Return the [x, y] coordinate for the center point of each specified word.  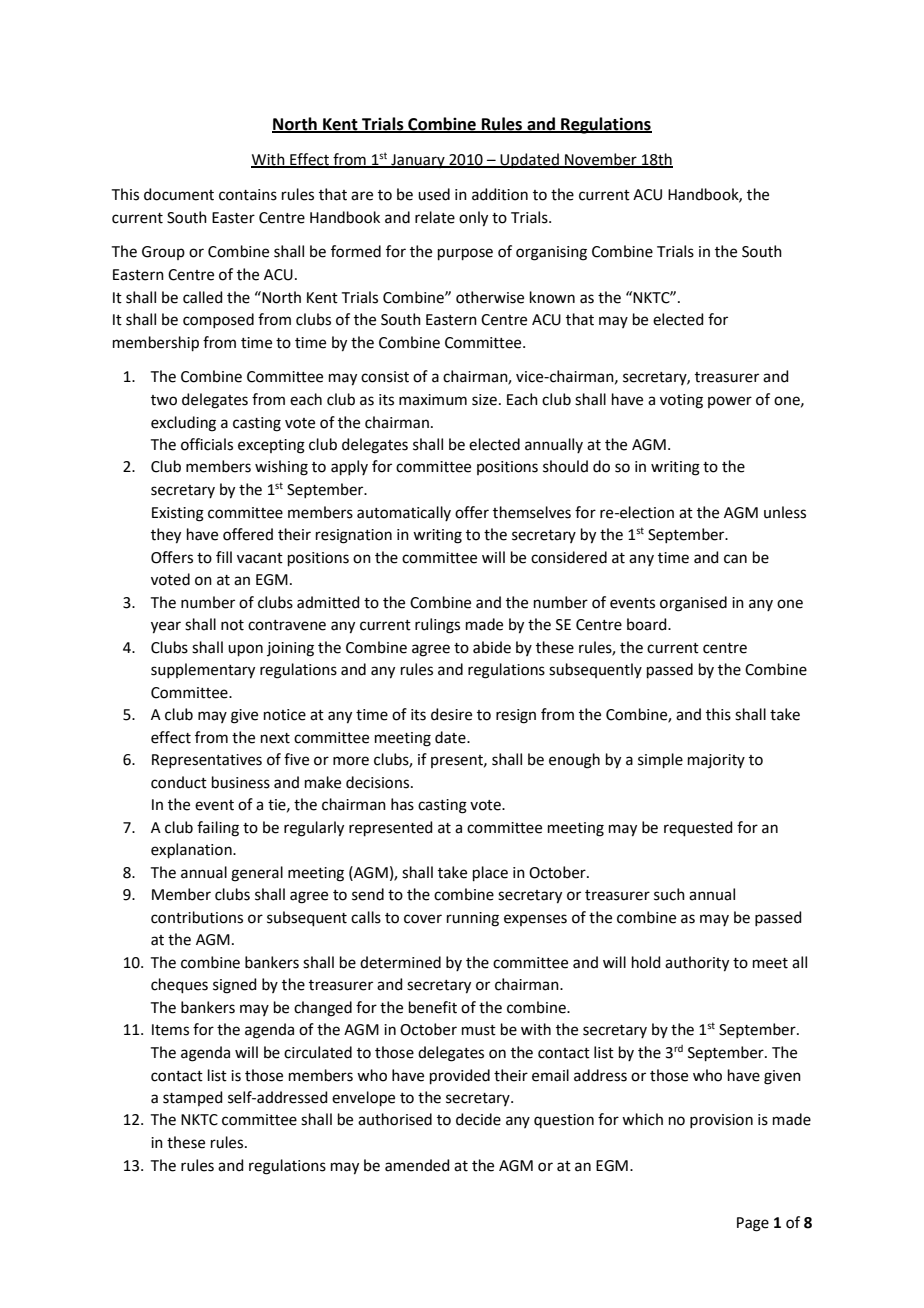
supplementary [203, 671]
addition [500, 194]
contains [248, 195]
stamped [193, 1098]
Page [753, 1224]
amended [417, 1165]
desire [451, 714]
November [601, 160]
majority [716, 761]
